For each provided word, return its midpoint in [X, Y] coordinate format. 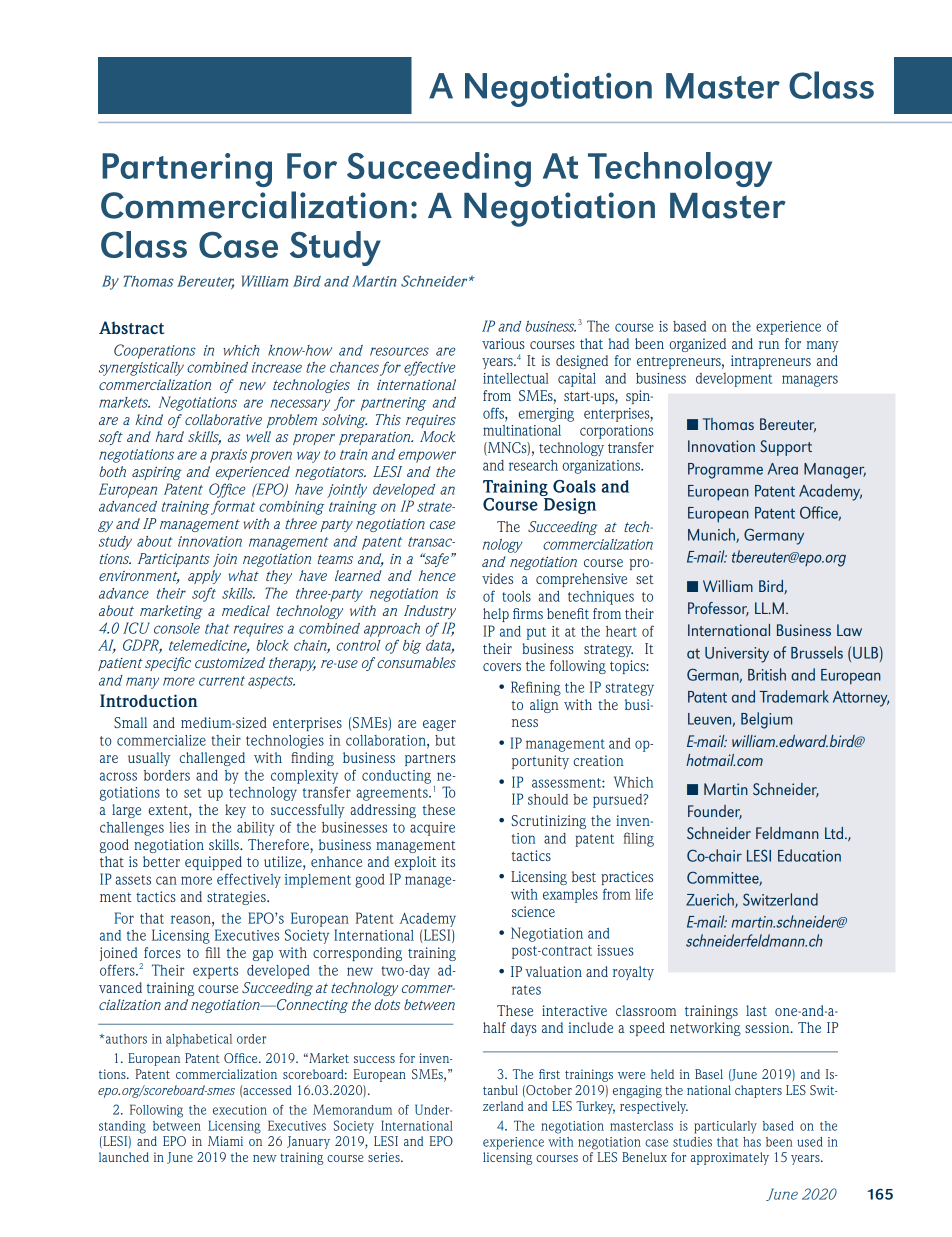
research [533, 465]
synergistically [141, 369]
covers [502, 667]
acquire [432, 829]
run [769, 345]
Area [783, 469]
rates [526, 990]
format [233, 507]
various [503, 343]
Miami [225, 1141]
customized [230, 662]
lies [179, 827]
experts [215, 972]
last [756, 1010]
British [767, 674]
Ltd [834, 833]
